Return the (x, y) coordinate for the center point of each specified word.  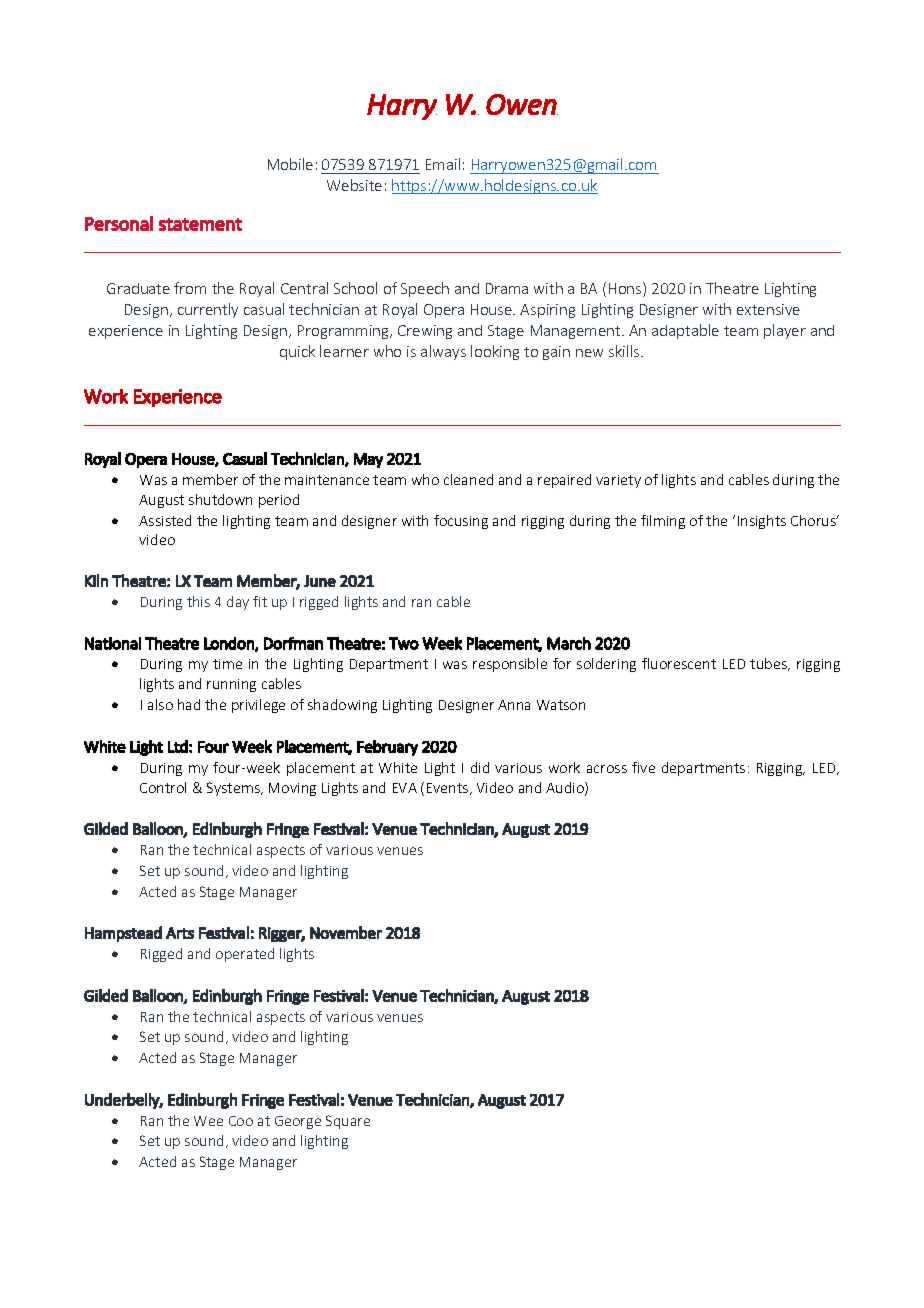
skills (625, 351)
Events (449, 789)
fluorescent (679, 663)
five (643, 767)
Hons (626, 289)
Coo (241, 1121)
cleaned (468, 479)
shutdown (220, 499)
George (298, 1122)
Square (348, 1122)
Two (404, 643)
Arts (180, 933)
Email (443, 164)
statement (200, 224)
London (230, 644)
